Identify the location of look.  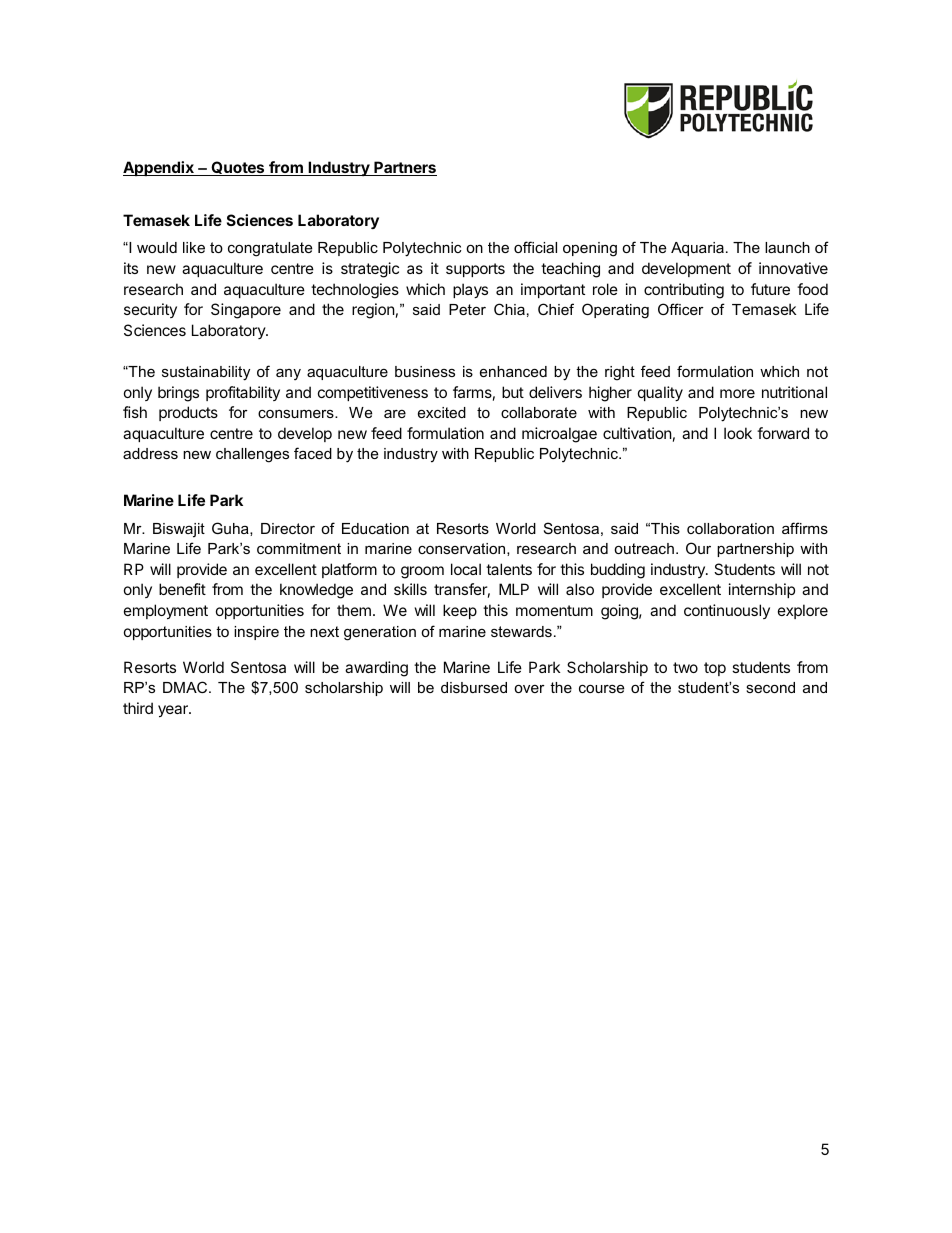
(738, 433).
